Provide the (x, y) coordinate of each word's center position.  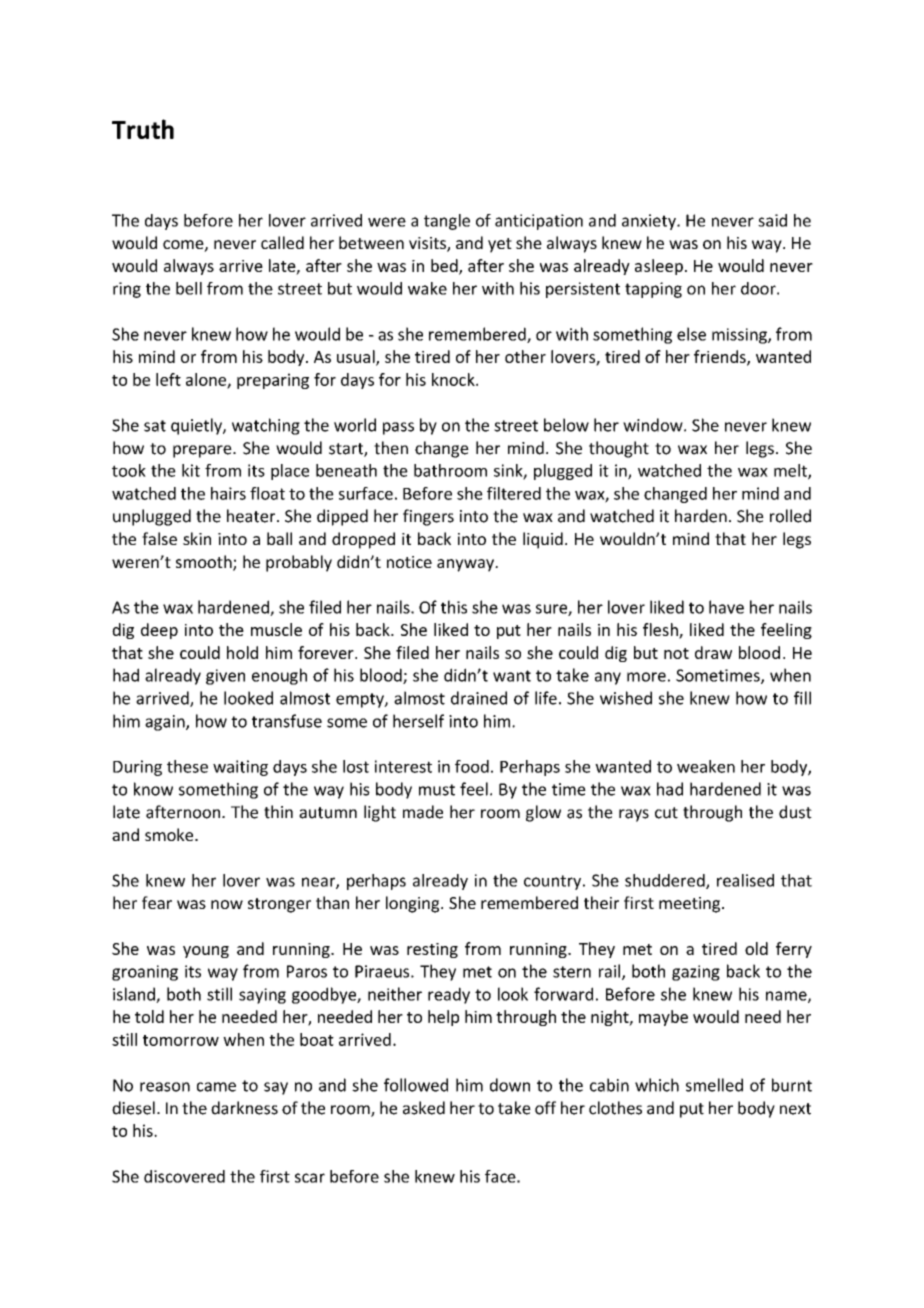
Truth (143, 129)
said (772, 220)
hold (242, 652)
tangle (447, 222)
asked (424, 1108)
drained (479, 698)
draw (713, 652)
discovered (184, 1176)
